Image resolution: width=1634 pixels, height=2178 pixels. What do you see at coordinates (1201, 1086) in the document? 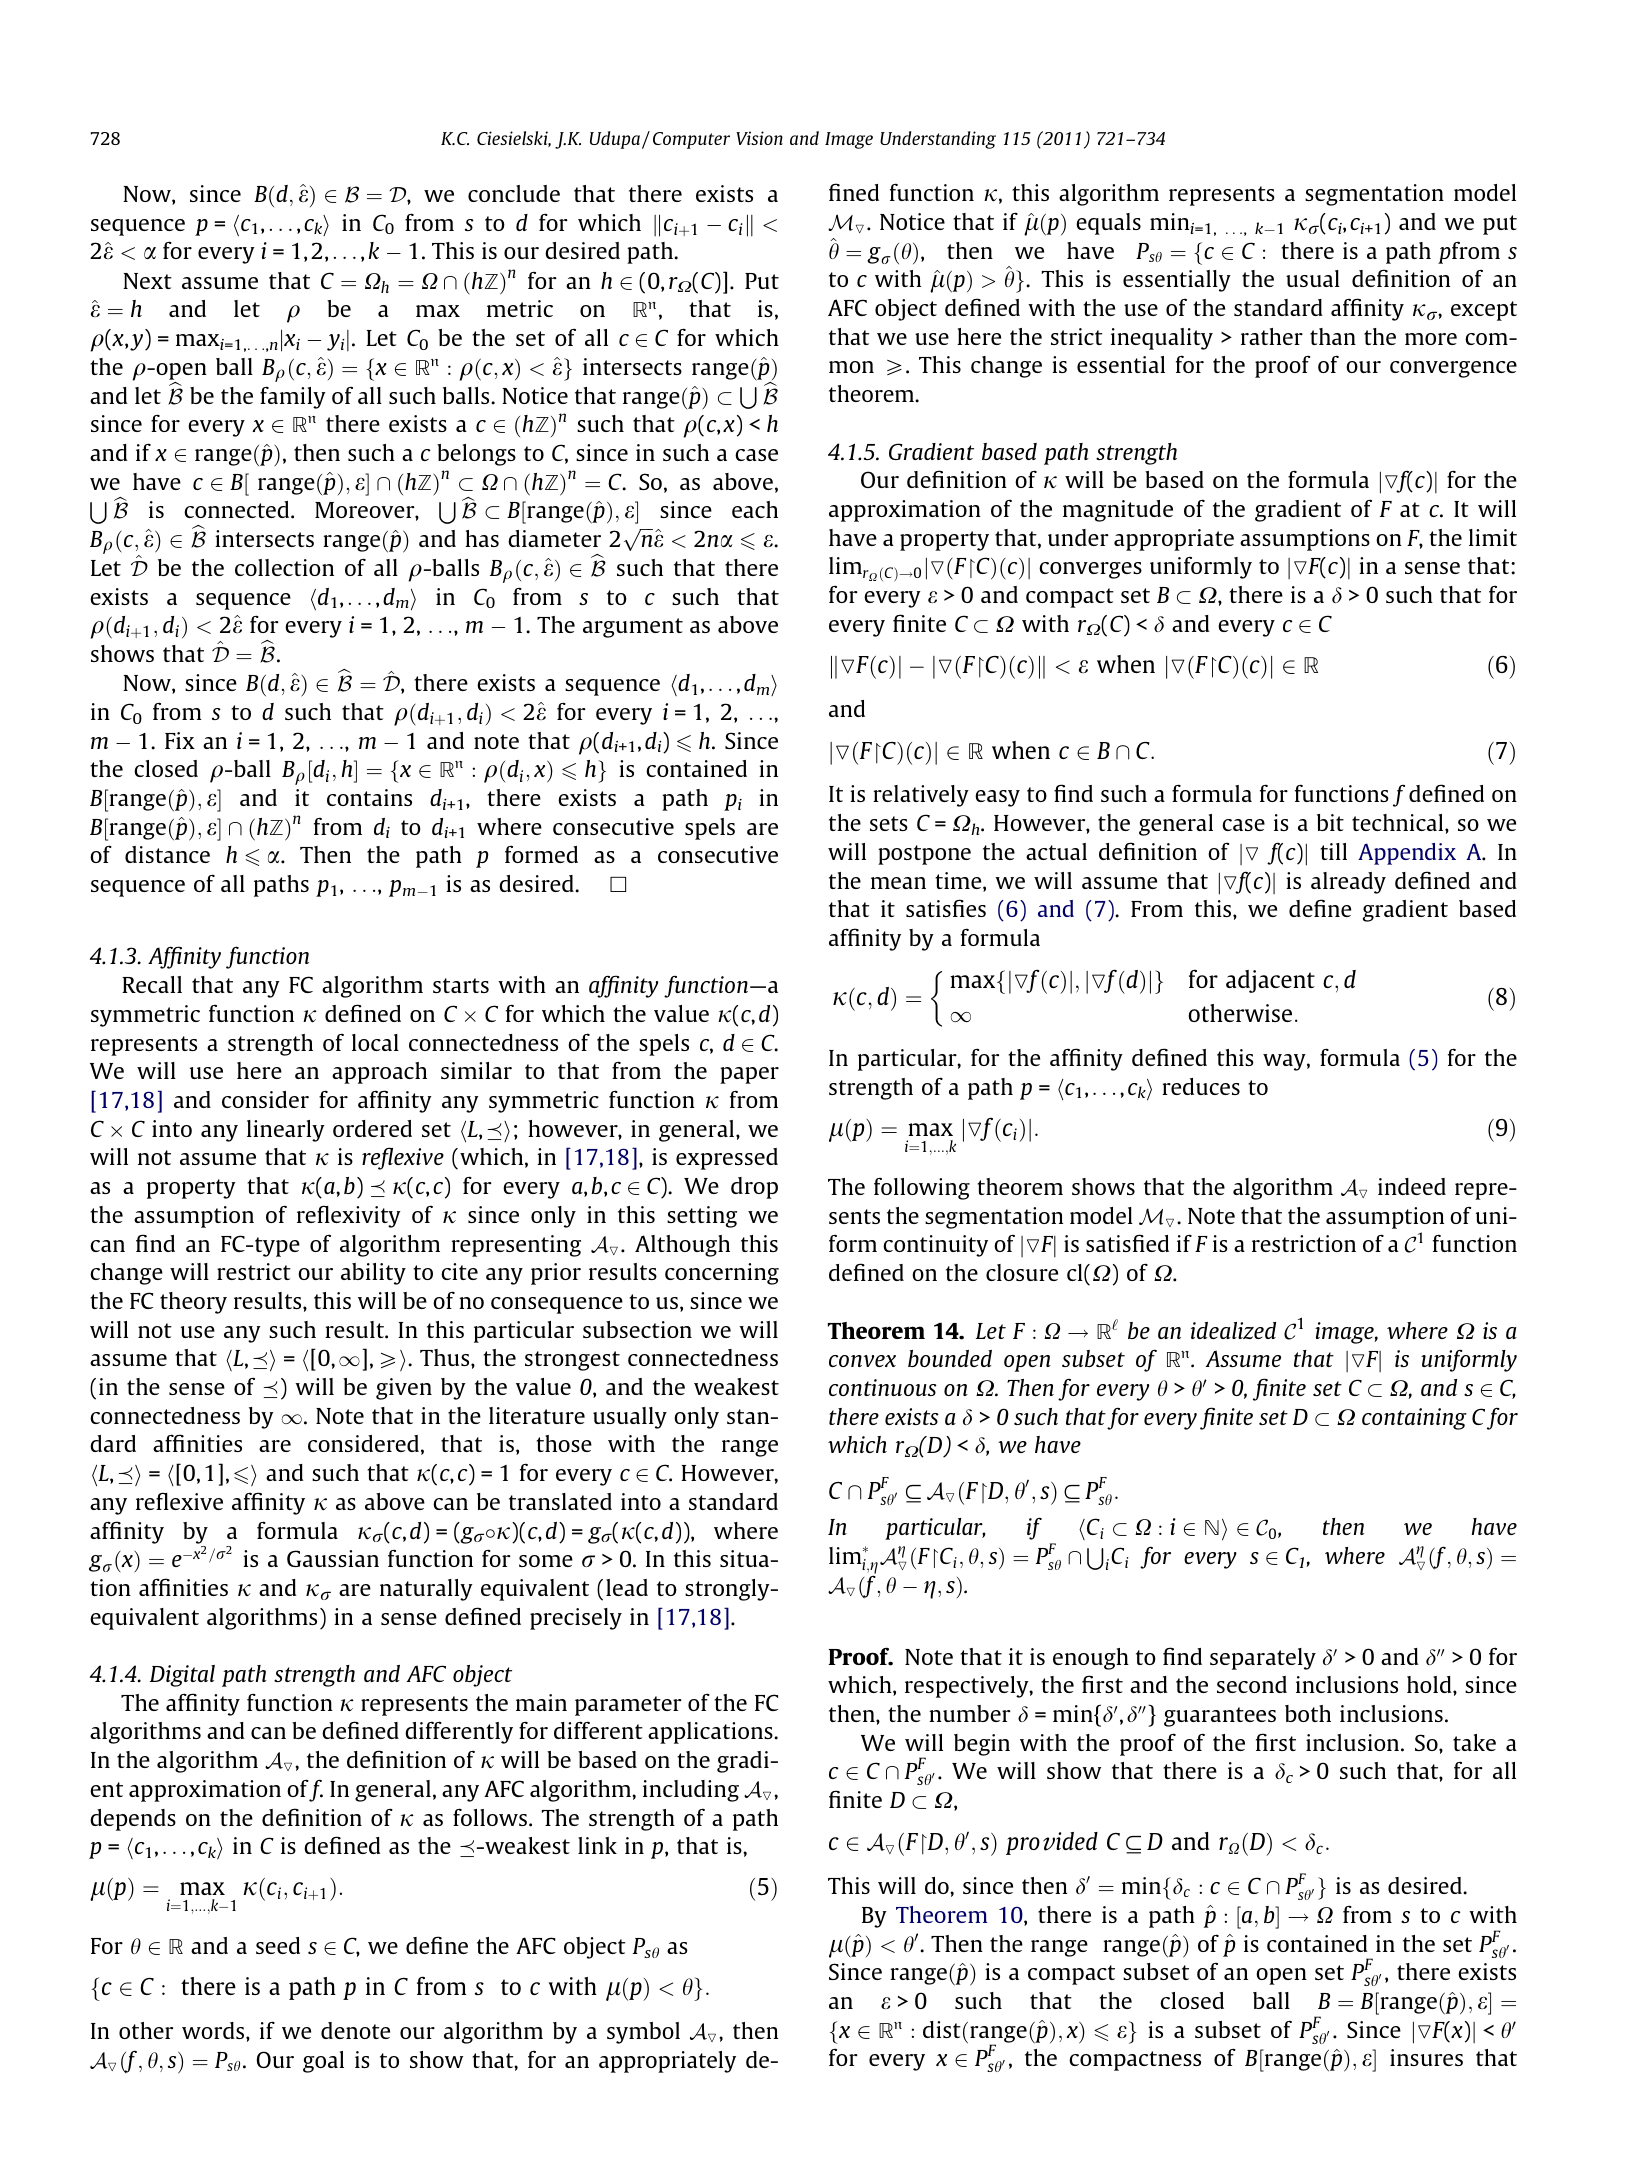
I see `reduces` at bounding box center [1201, 1086].
